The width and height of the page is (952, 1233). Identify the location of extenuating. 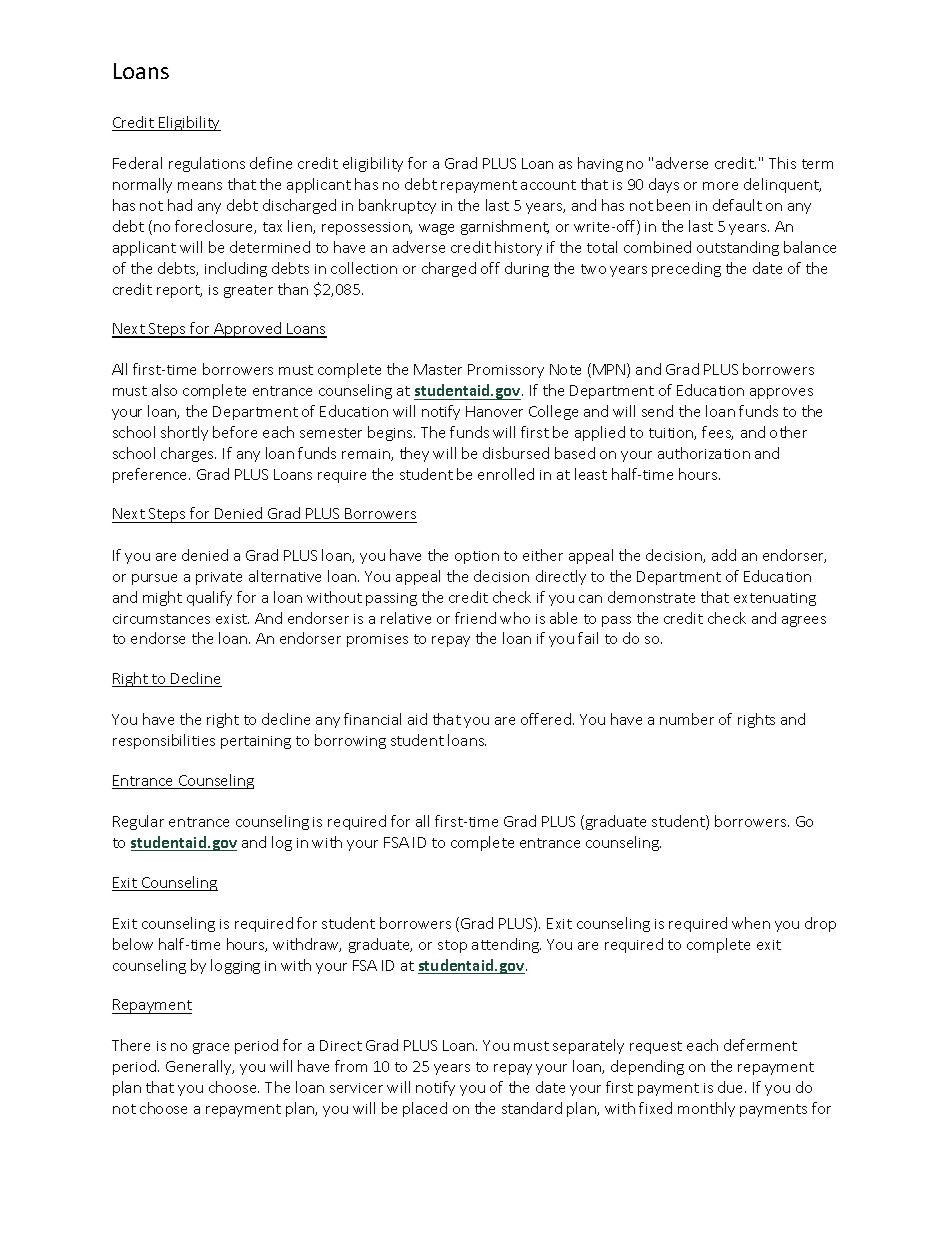
(775, 599).
